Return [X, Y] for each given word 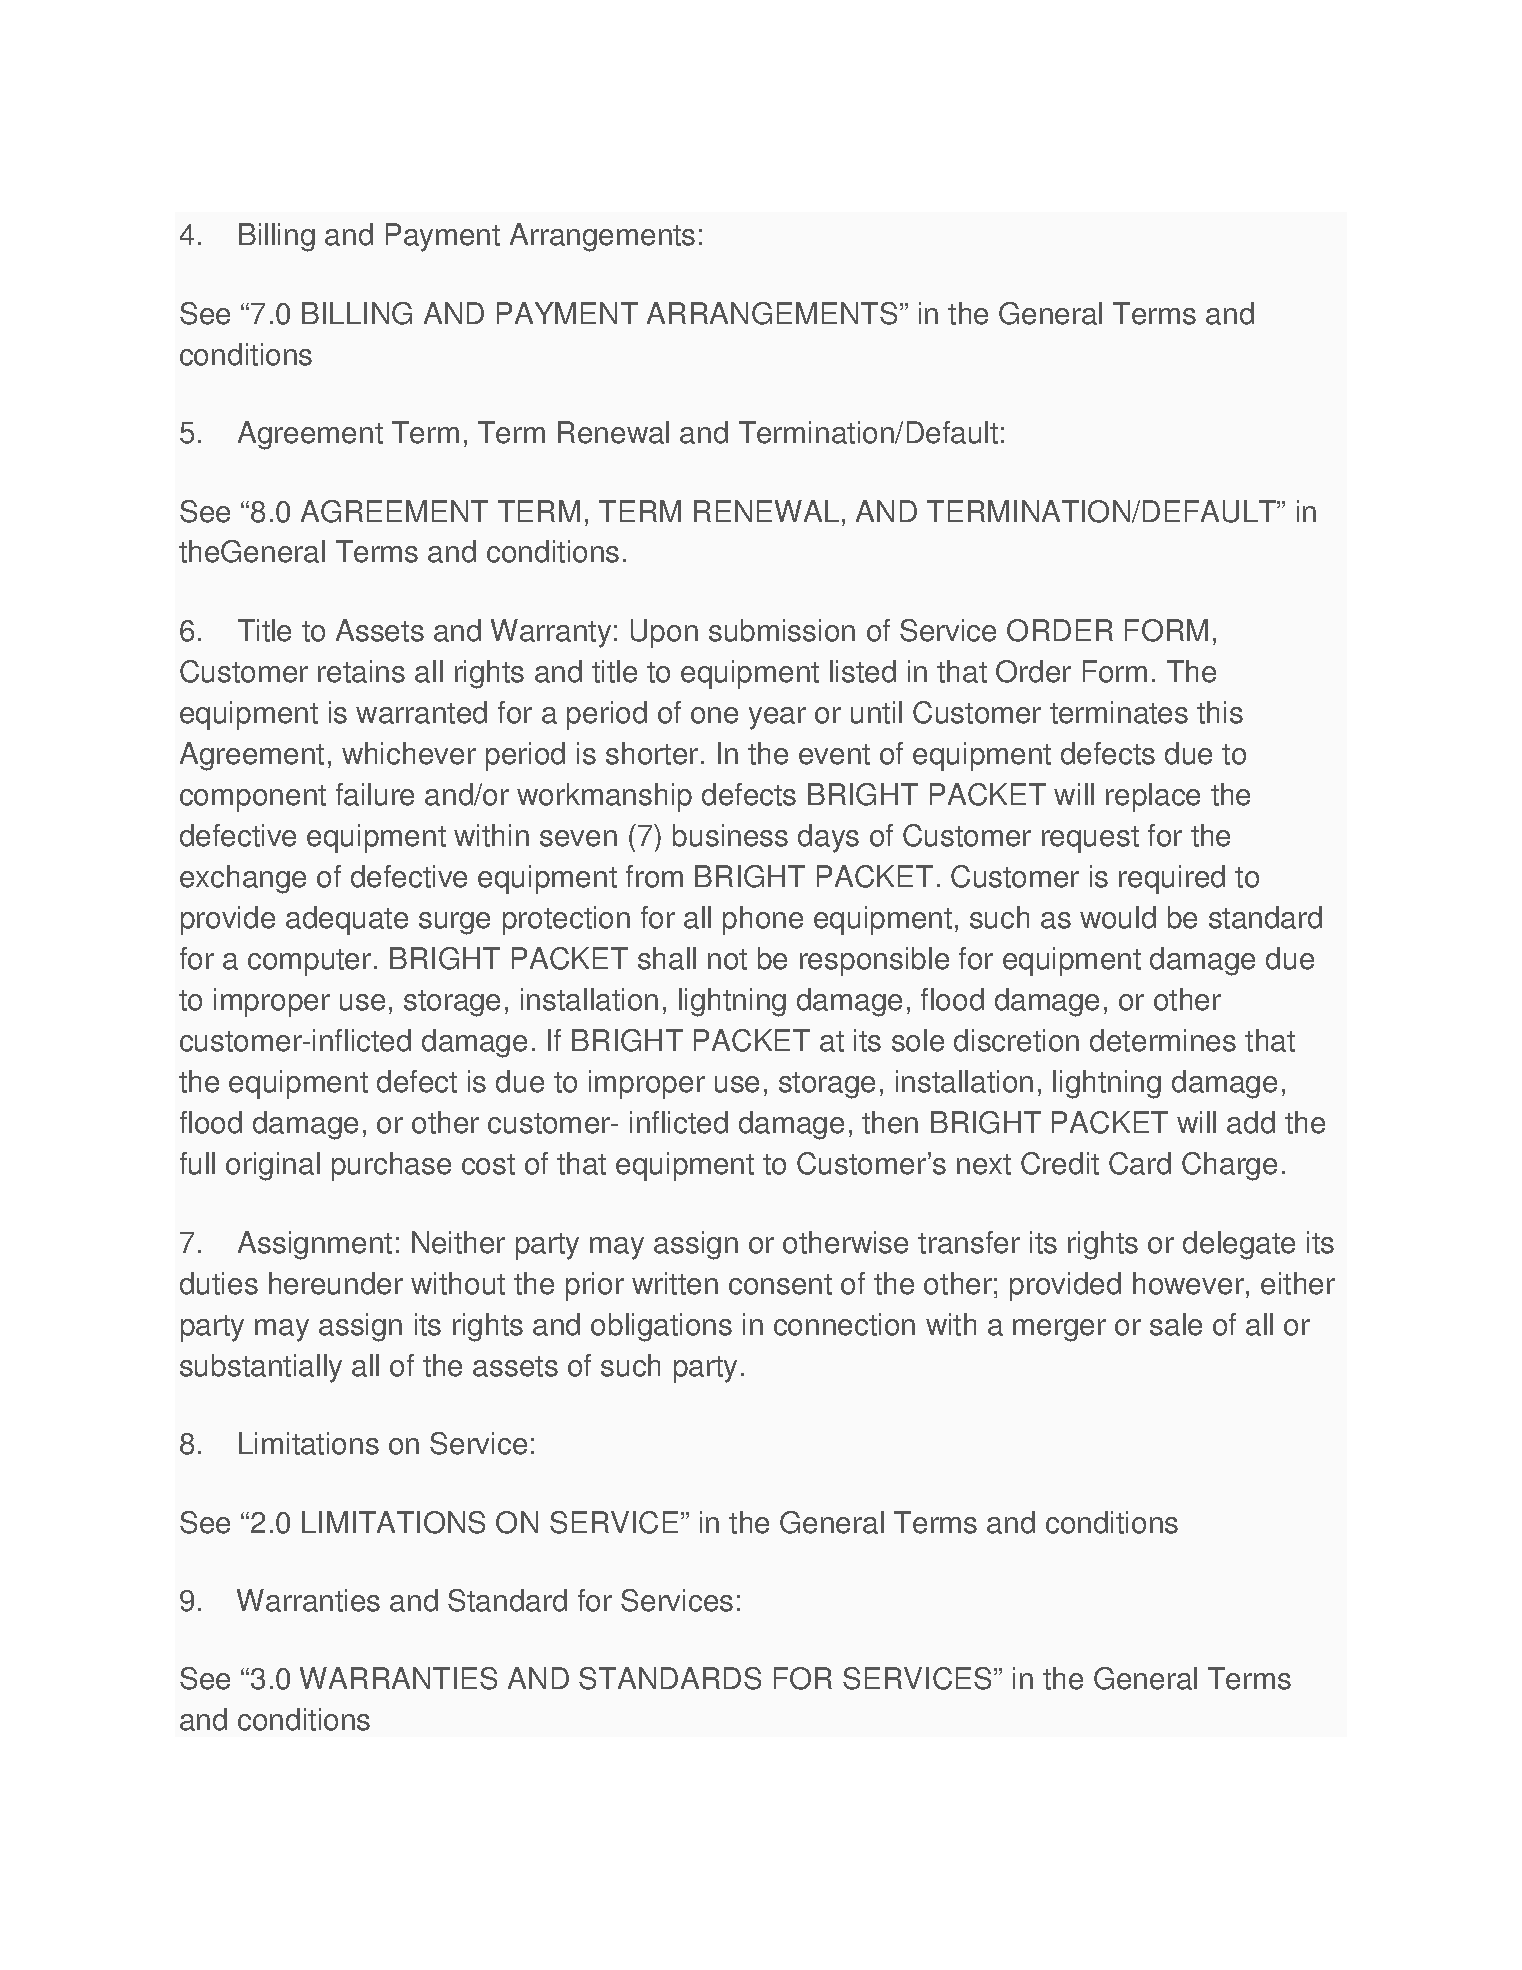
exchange [243, 879]
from [654, 876]
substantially [261, 1368]
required [1172, 879]
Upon [664, 633]
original [273, 1166]
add [1251, 1122]
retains [361, 671]
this [1220, 712]
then [890, 1122]
